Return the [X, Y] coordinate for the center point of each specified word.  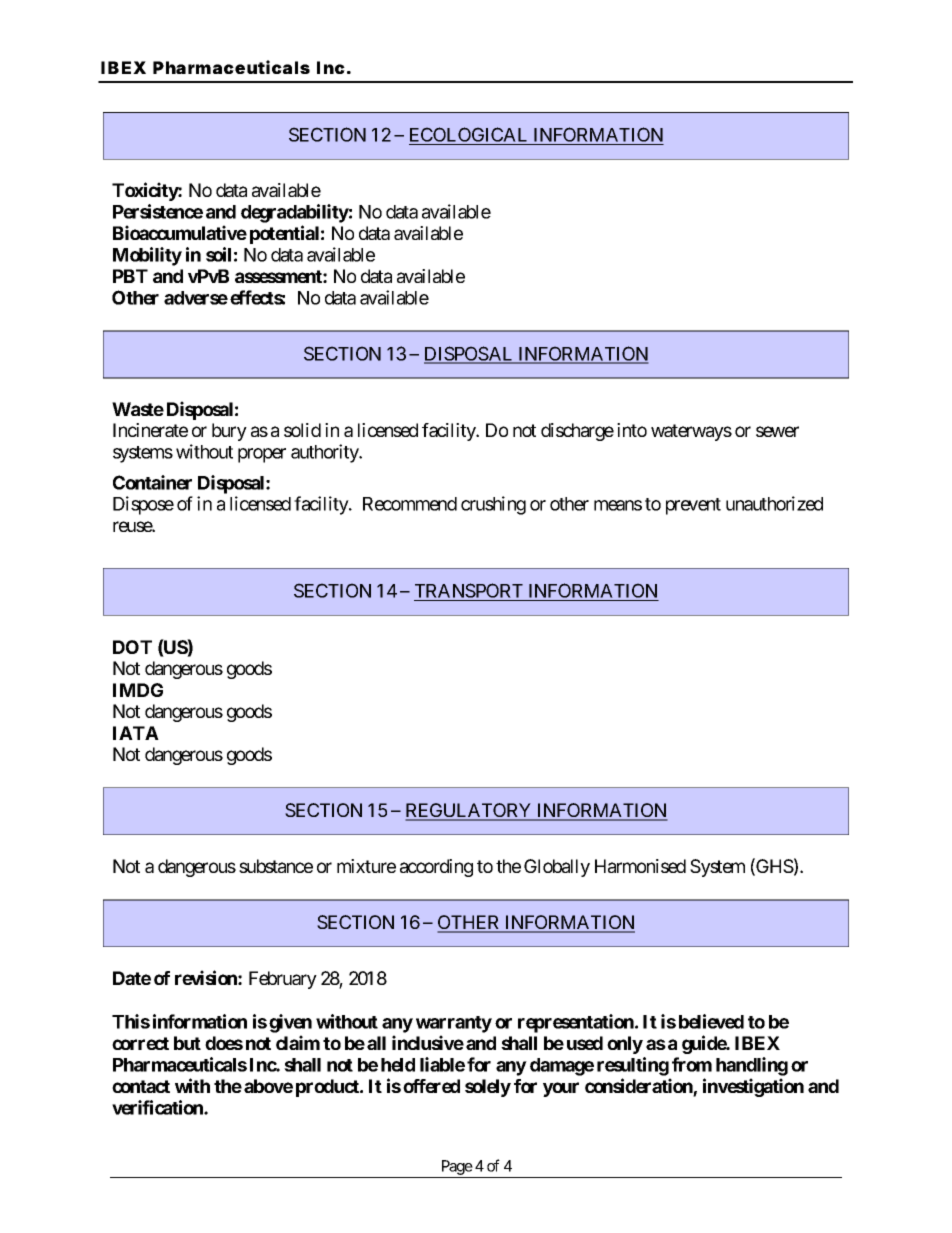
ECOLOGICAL [470, 136]
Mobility [147, 256]
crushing [493, 505]
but [187, 1043]
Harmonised [640, 866]
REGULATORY [469, 811]
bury [229, 432]
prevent [693, 506]
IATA [136, 733]
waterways [691, 432]
